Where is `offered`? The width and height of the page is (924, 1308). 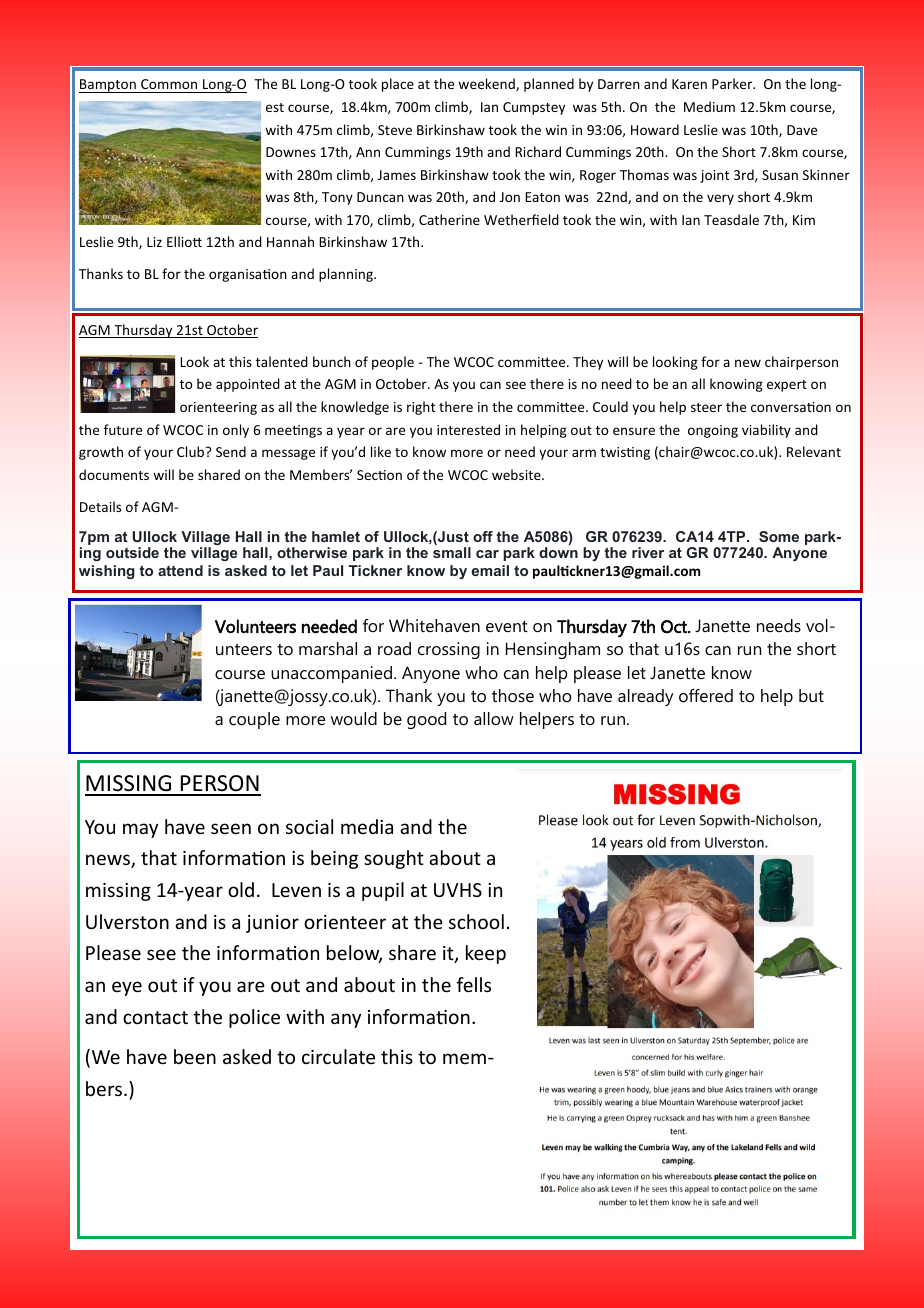
offered is located at coordinates (706, 696).
